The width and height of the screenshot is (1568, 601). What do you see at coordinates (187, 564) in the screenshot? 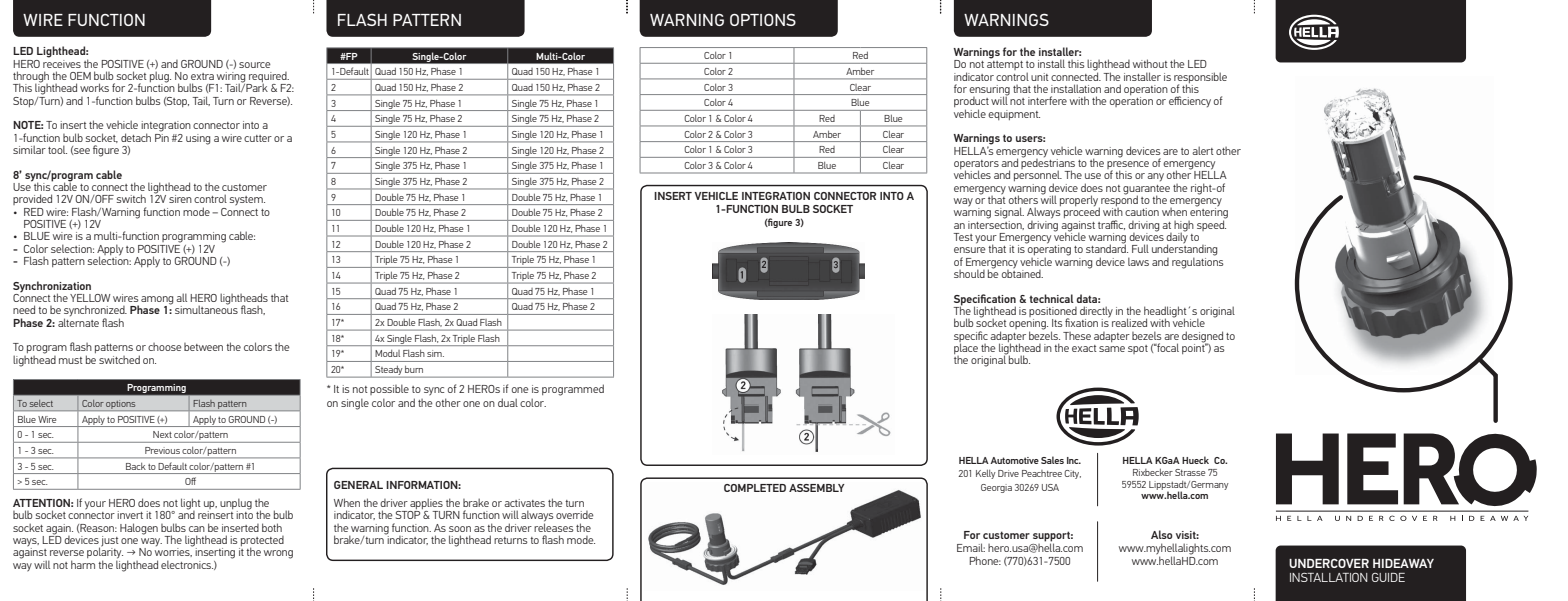
I see `electronics` at bounding box center [187, 564].
